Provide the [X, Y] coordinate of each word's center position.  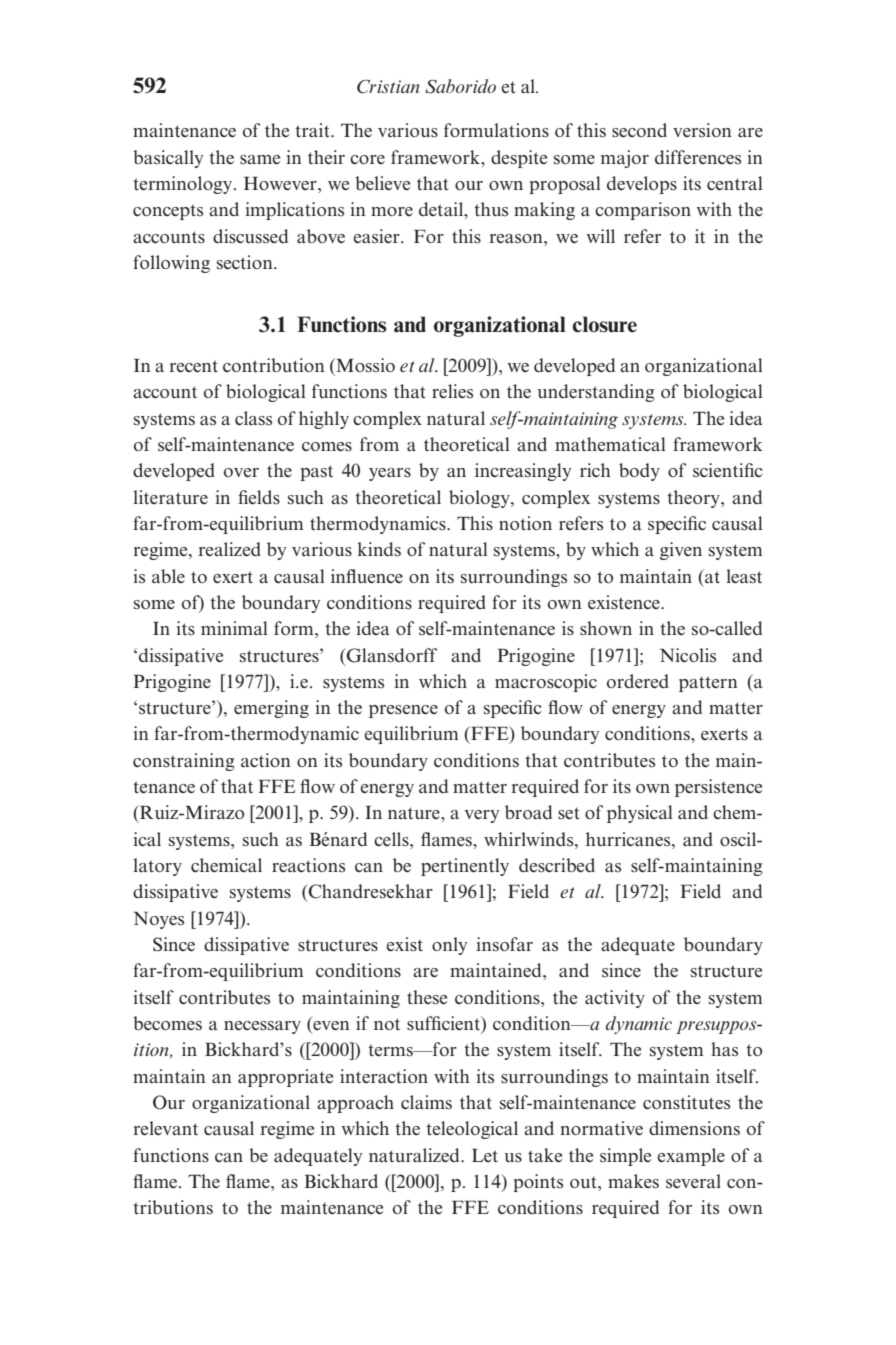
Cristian [388, 87]
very [482, 816]
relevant [165, 1128]
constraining [184, 762]
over [241, 472]
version [702, 130]
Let [485, 1155]
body [639, 472]
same [260, 160]
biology [480, 499]
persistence [718, 788]
